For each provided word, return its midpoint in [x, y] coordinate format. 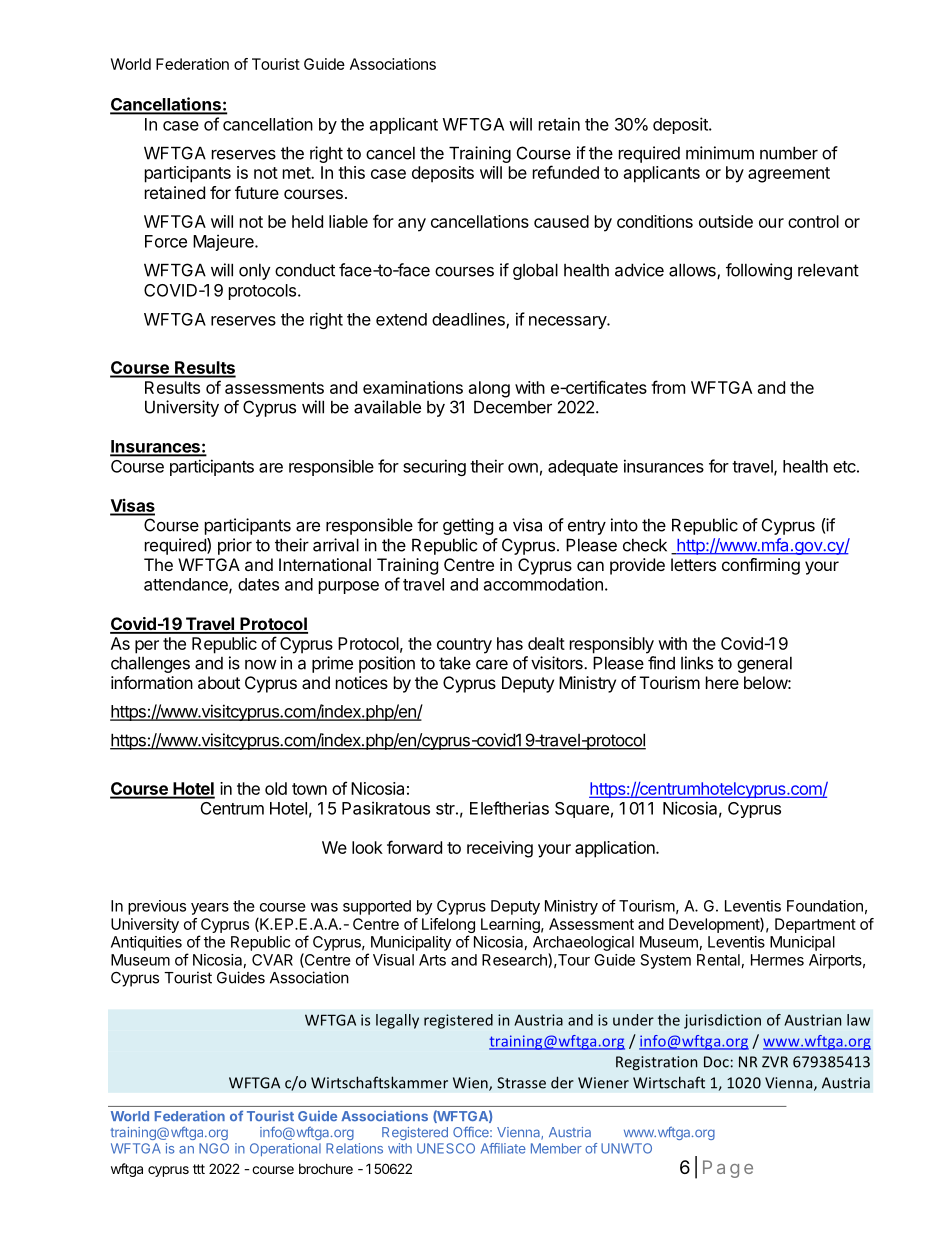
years [210, 909]
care [492, 665]
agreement [789, 175]
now [261, 665]
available [387, 407]
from [668, 387]
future [257, 192]
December [513, 407]
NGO [214, 1148]
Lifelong [448, 927]
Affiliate [503, 1148]
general [764, 665]
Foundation [825, 906]
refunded [566, 172]
